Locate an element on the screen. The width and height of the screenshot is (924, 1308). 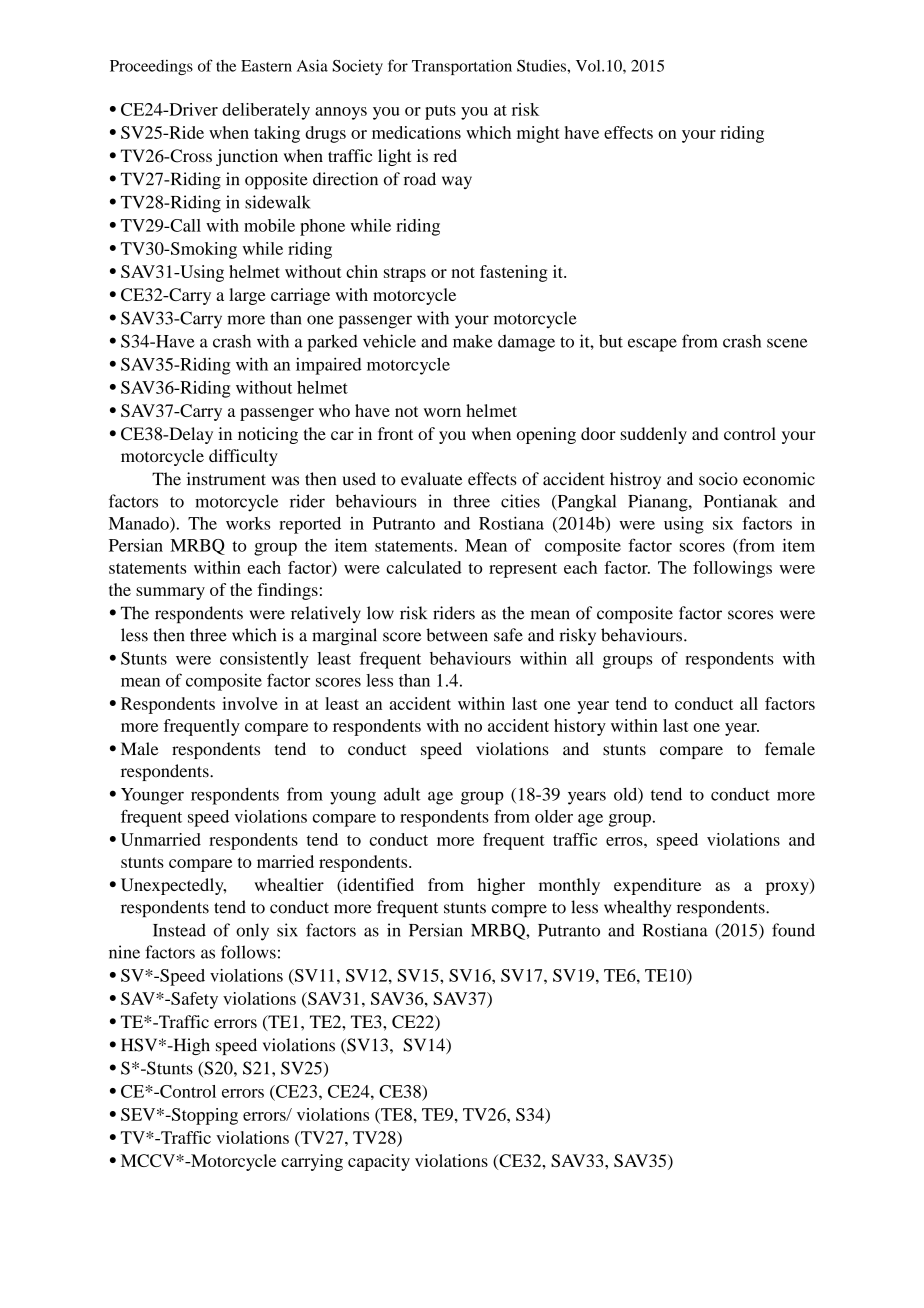
deliberately is located at coordinates (266, 111).
